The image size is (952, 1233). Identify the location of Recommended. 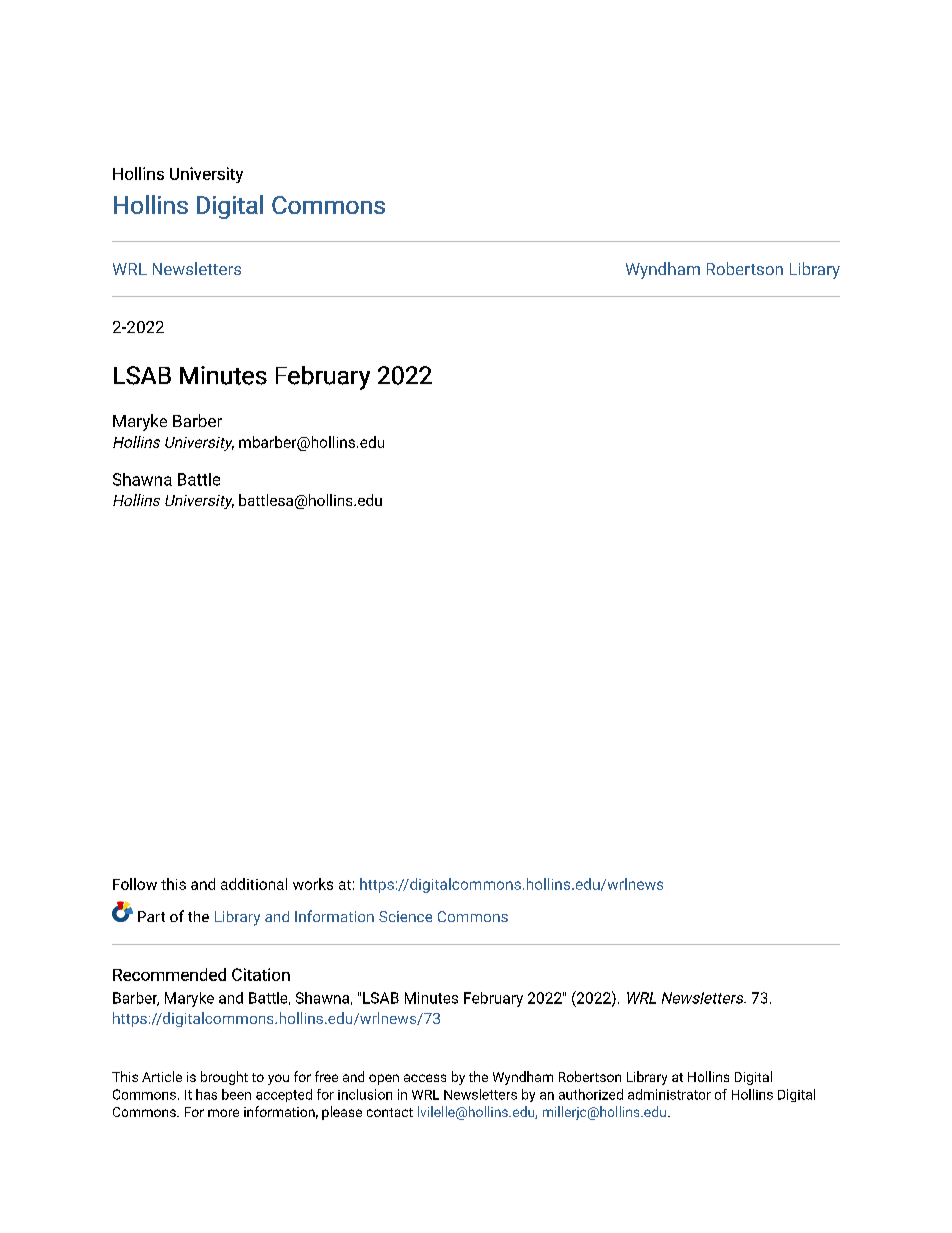
(169, 974).
